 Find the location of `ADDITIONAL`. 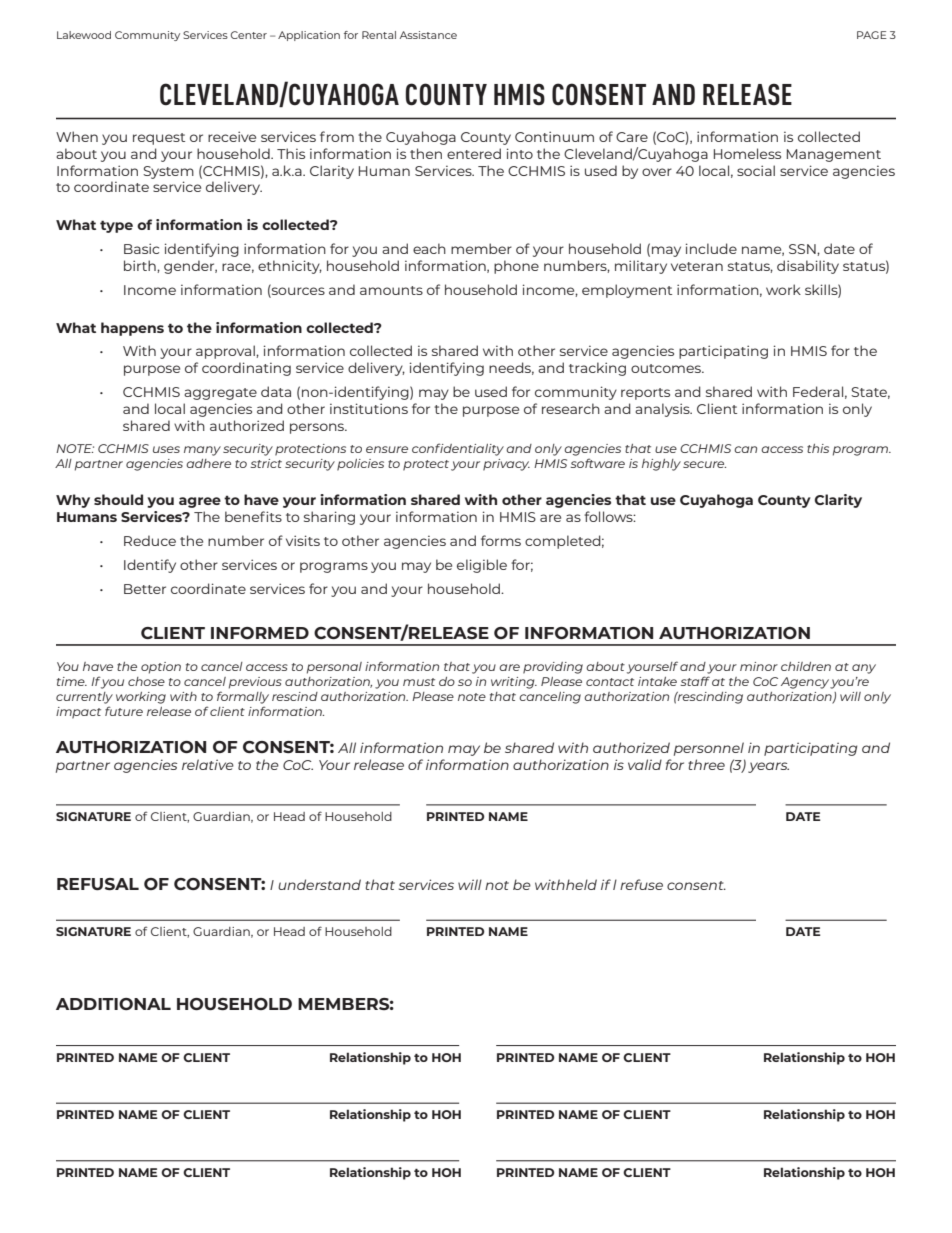

ADDITIONAL is located at coordinates (113, 1004).
